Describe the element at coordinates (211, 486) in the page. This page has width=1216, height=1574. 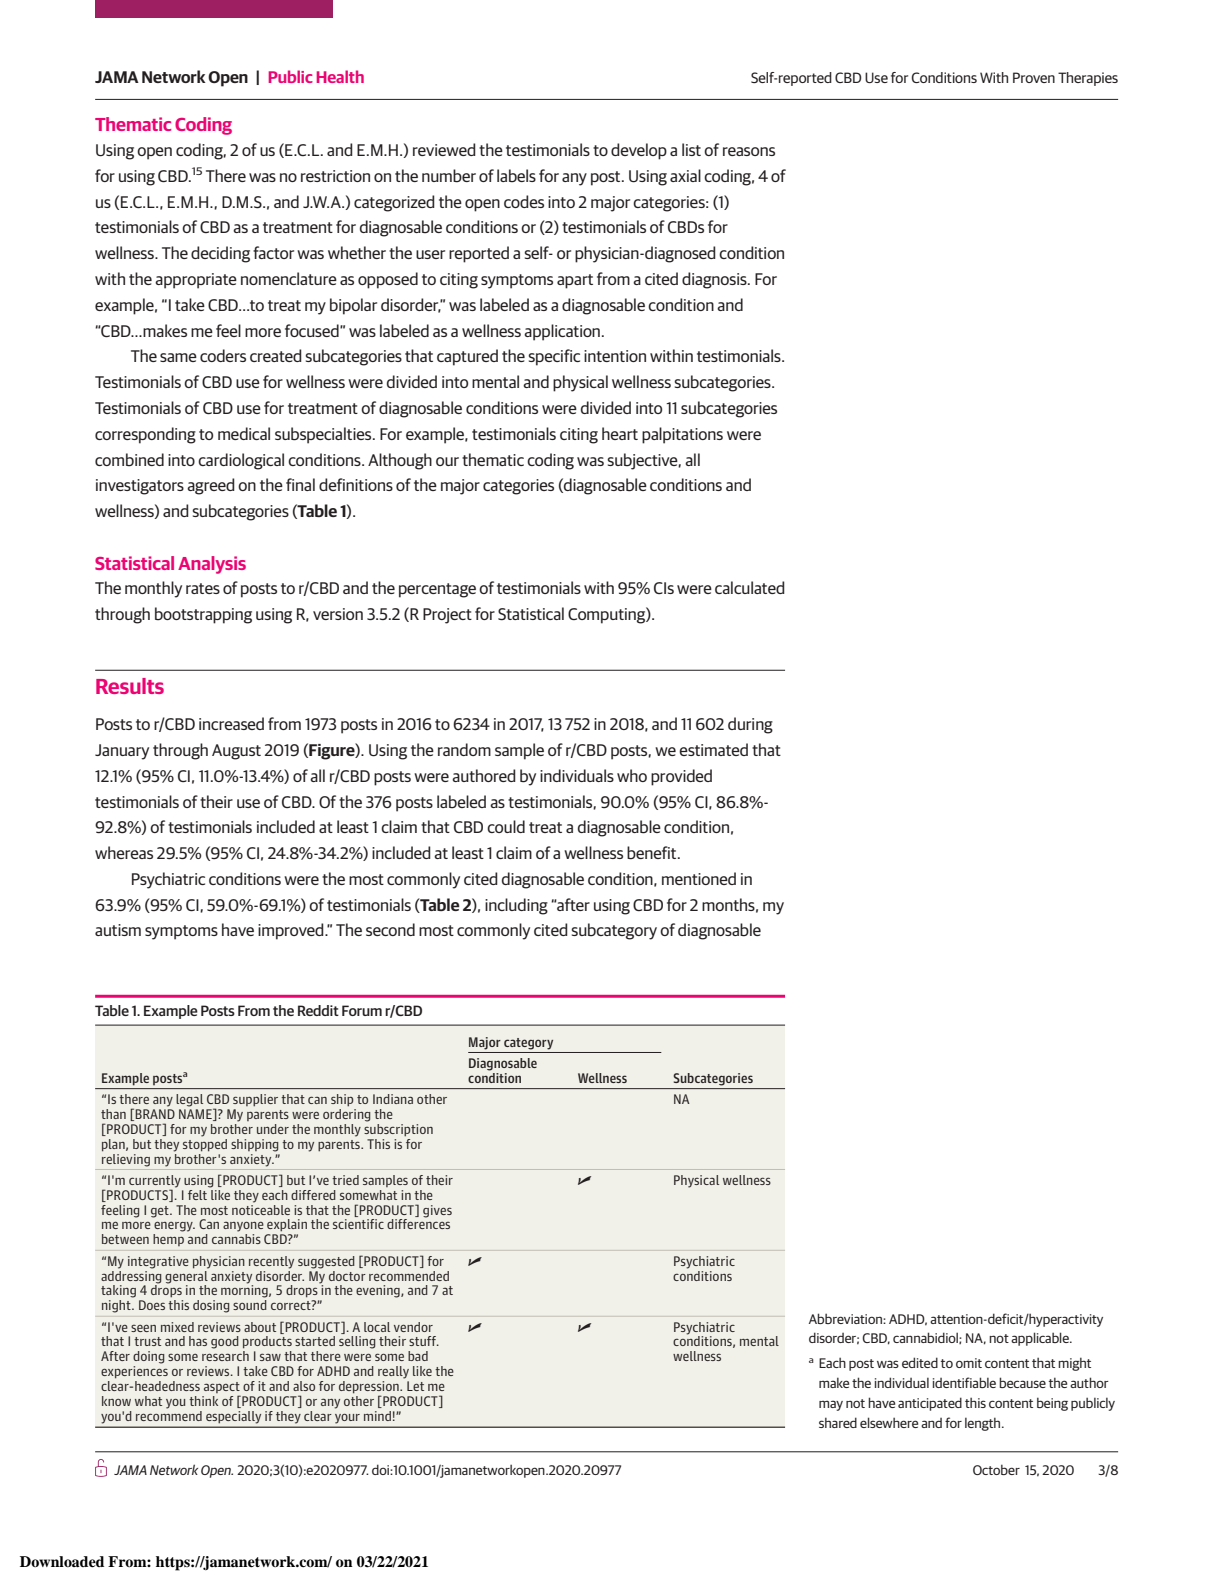
I see `agreed` at that location.
